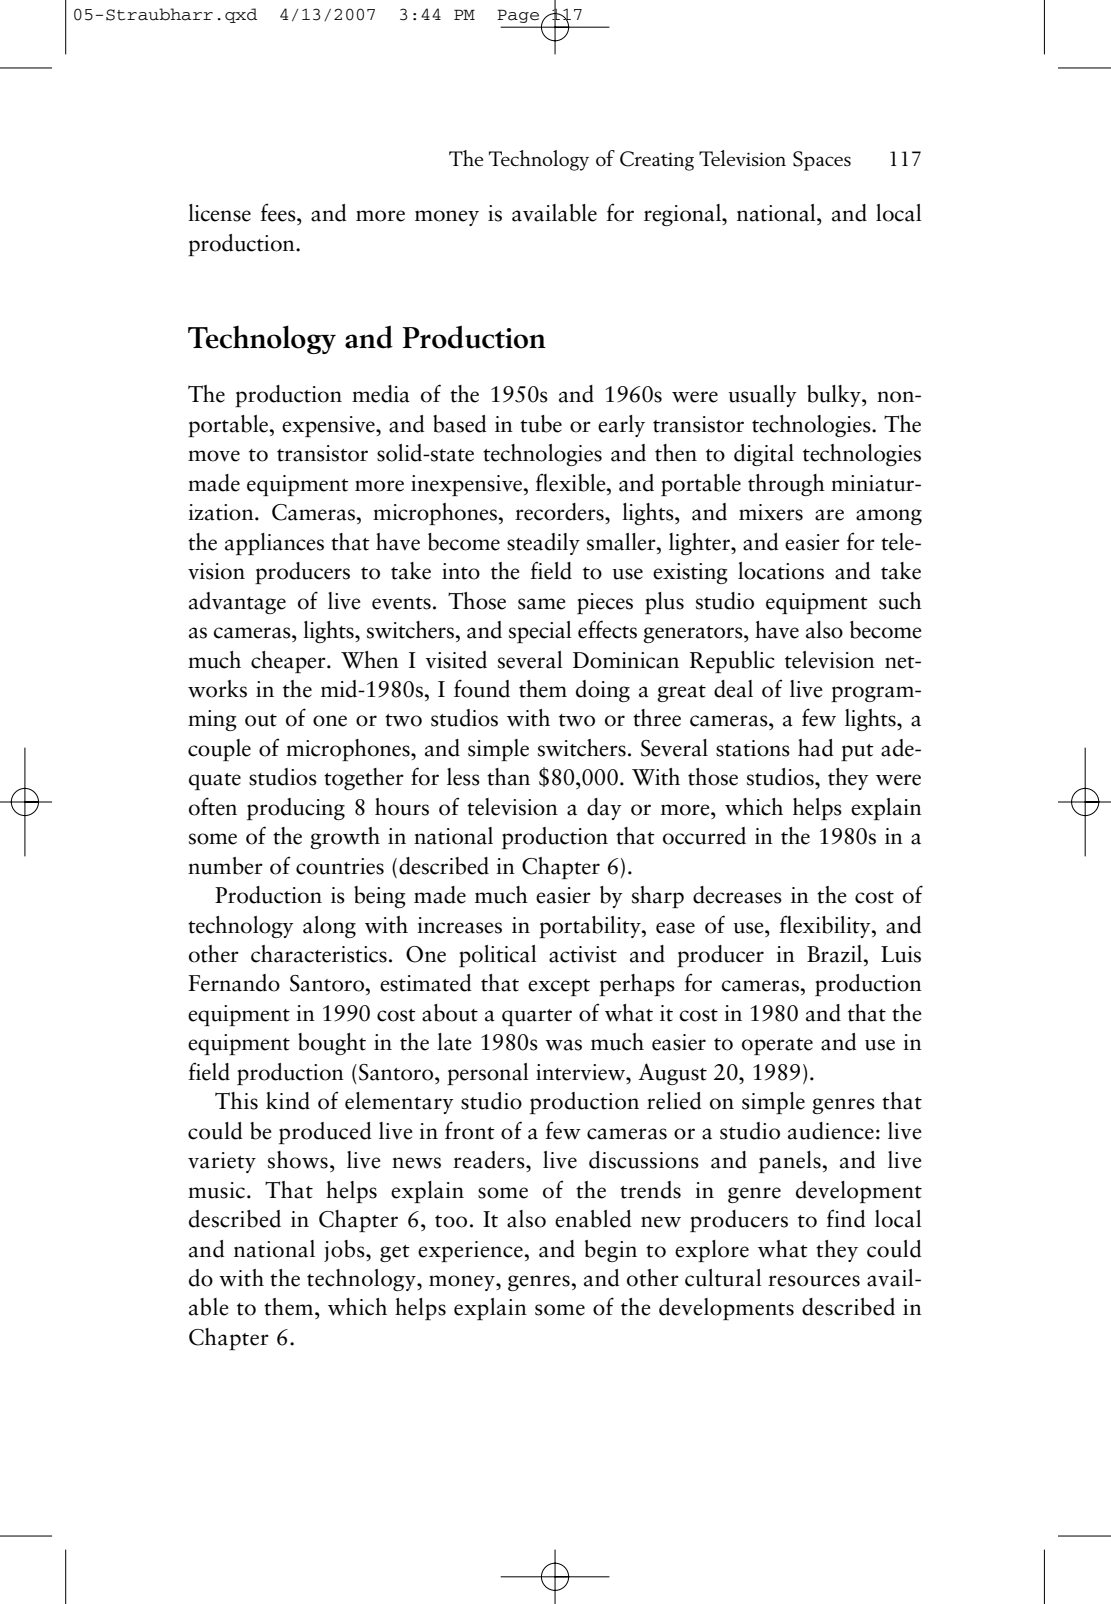 Image resolution: width=1111 pixels, height=1604 pixels. What do you see at coordinates (591, 927) in the screenshot?
I see `portability` at bounding box center [591, 927].
